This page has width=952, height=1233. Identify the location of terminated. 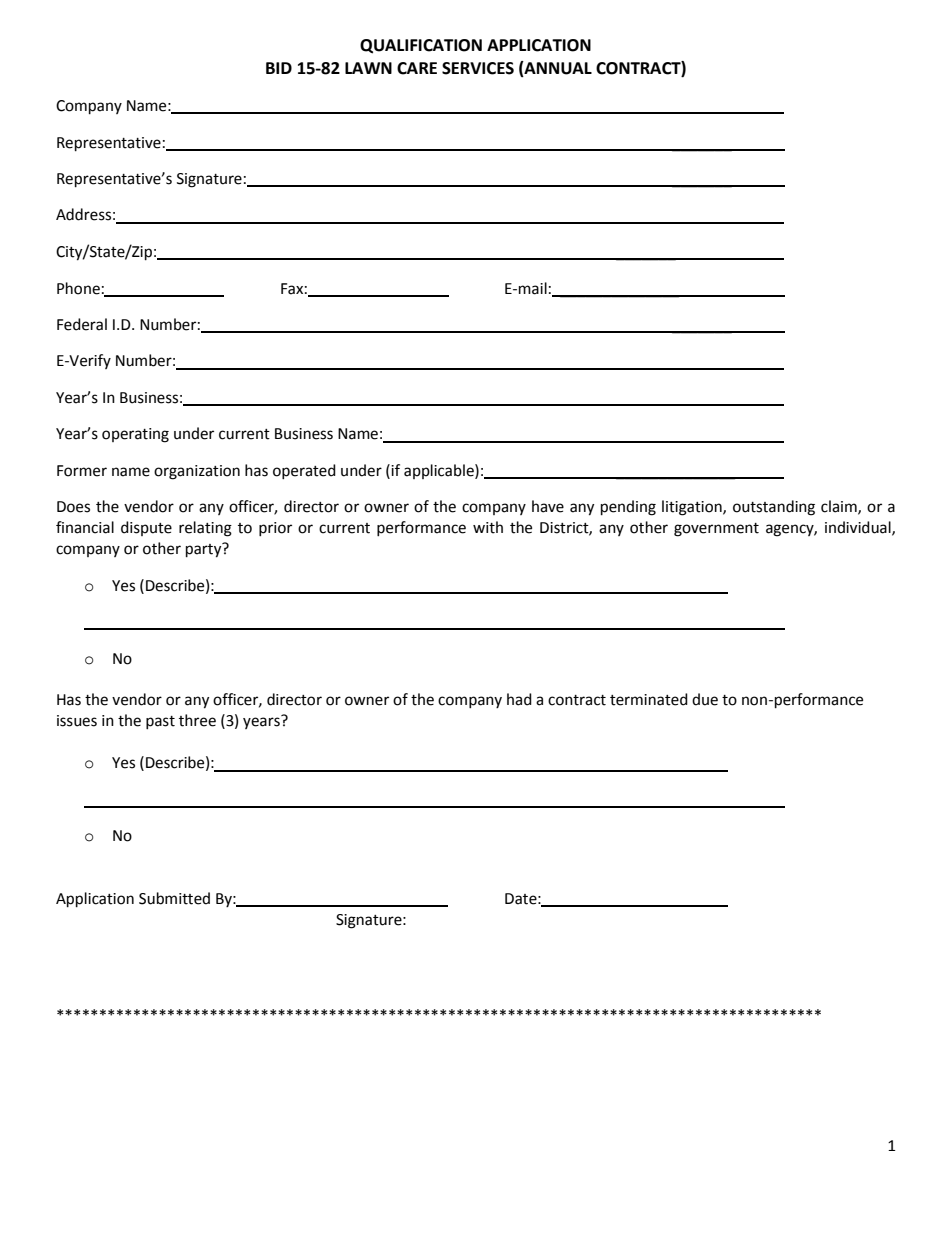
(649, 699).
